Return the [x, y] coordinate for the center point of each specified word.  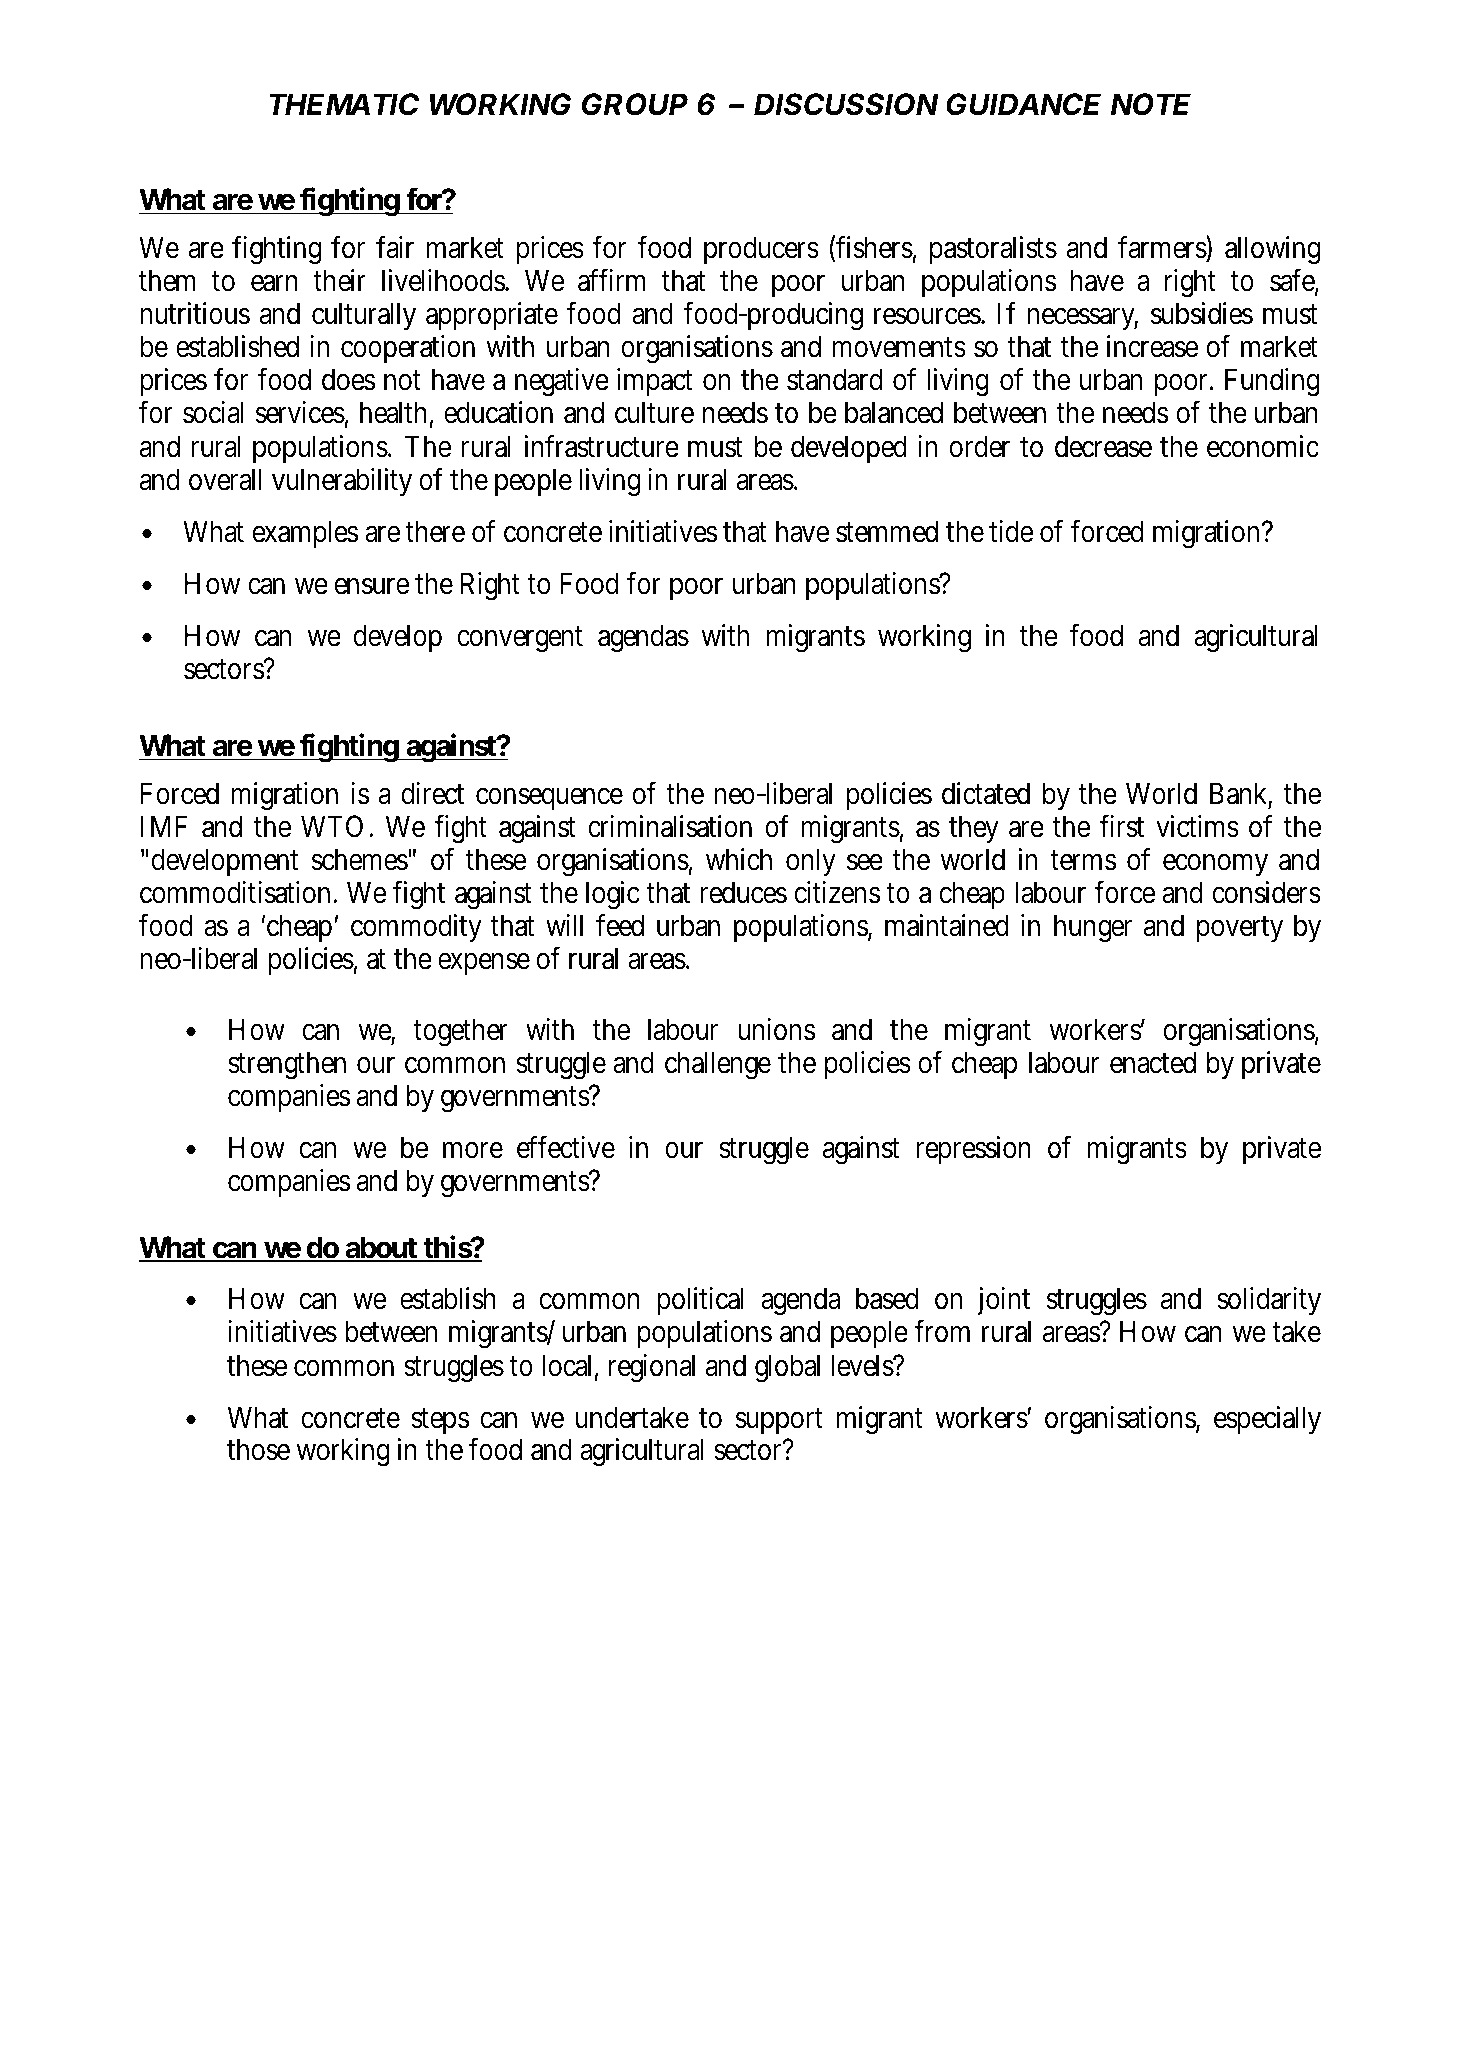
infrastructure [602, 446]
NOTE [1151, 104]
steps [440, 1421]
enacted [1153, 1062]
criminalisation [670, 826]
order [980, 446]
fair [395, 247]
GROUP [635, 104]
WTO [332, 826]
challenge [718, 1065]
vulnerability [342, 482]
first [1121, 826]
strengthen [287, 1065]
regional [652, 1368]
